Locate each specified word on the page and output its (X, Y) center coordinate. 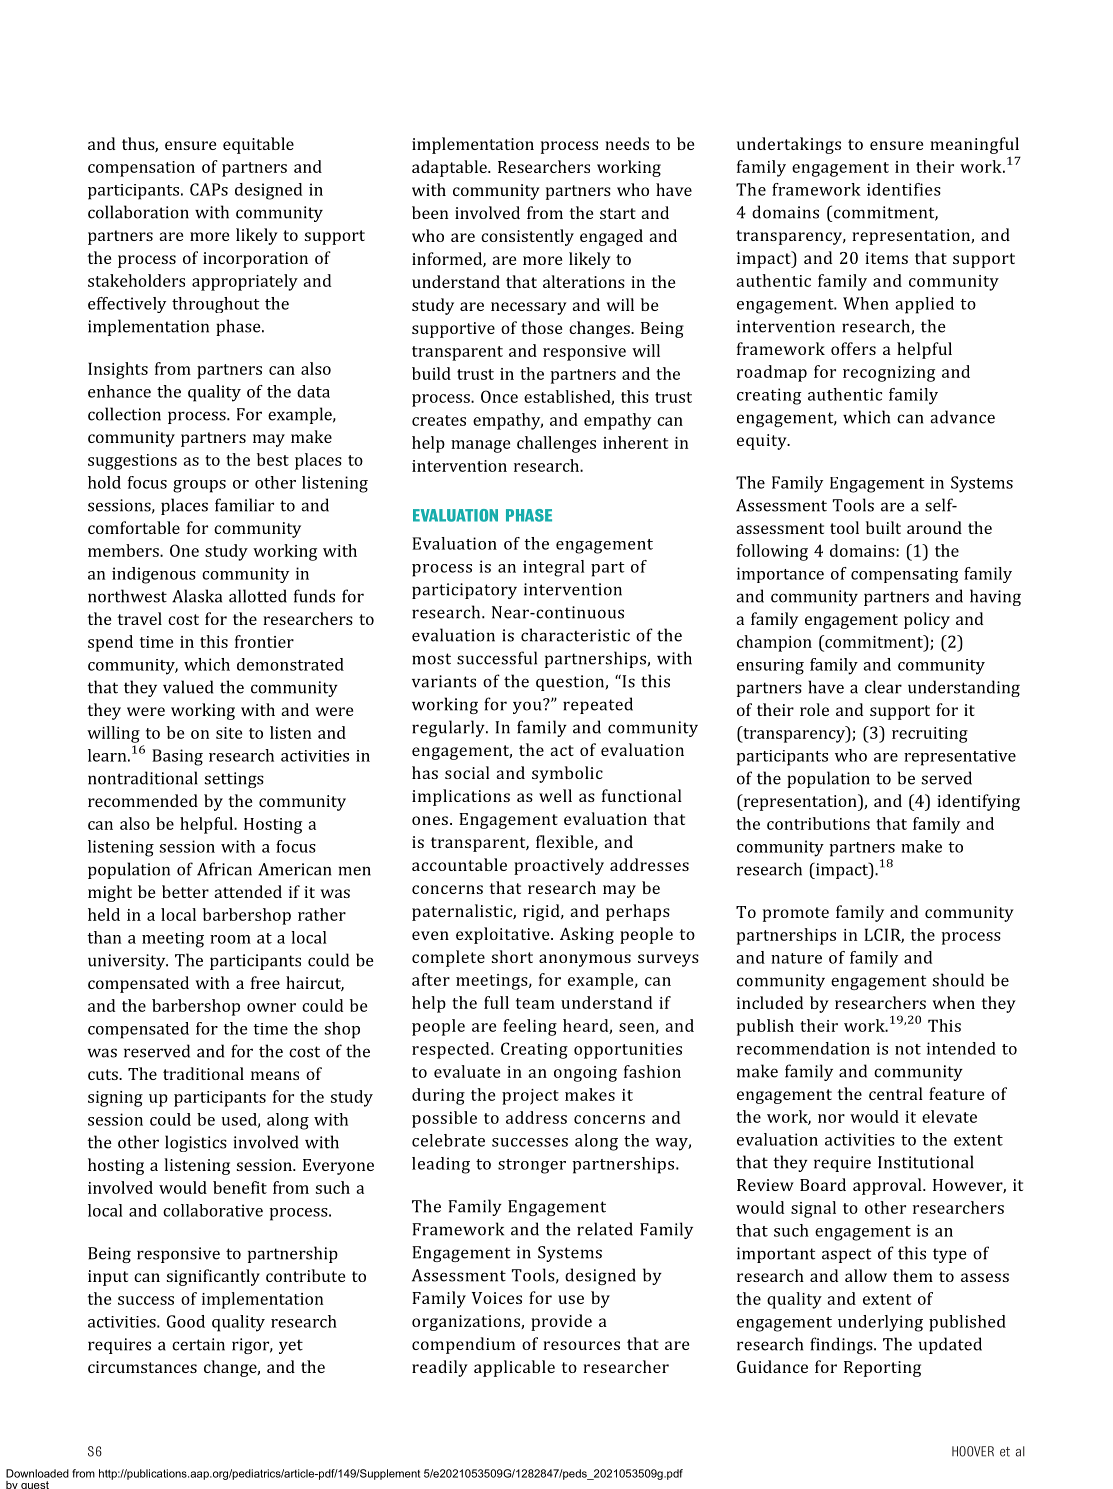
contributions (818, 823)
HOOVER (973, 1451)
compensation (141, 169)
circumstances (142, 1367)
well (555, 795)
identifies (904, 189)
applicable (514, 1368)
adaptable (450, 168)
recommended (143, 800)
